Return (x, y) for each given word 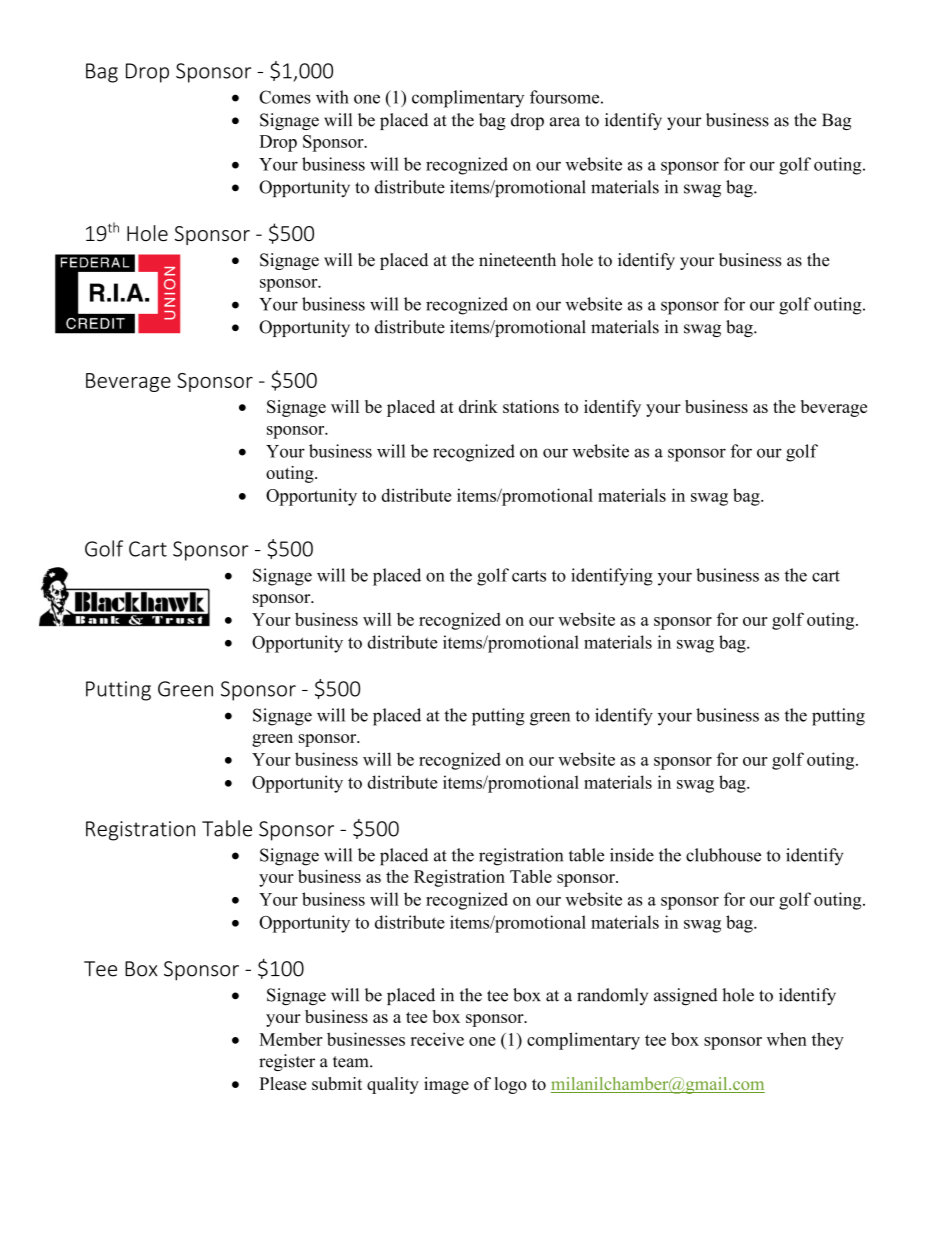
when (787, 1039)
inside (632, 855)
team (352, 1062)
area (565, 122)
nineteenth (517, 260)
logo (511, 1085)
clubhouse (723, 855)
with (332, 97)
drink (478, 406)
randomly (612, 996)
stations (531, 406)
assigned (686, 996)
